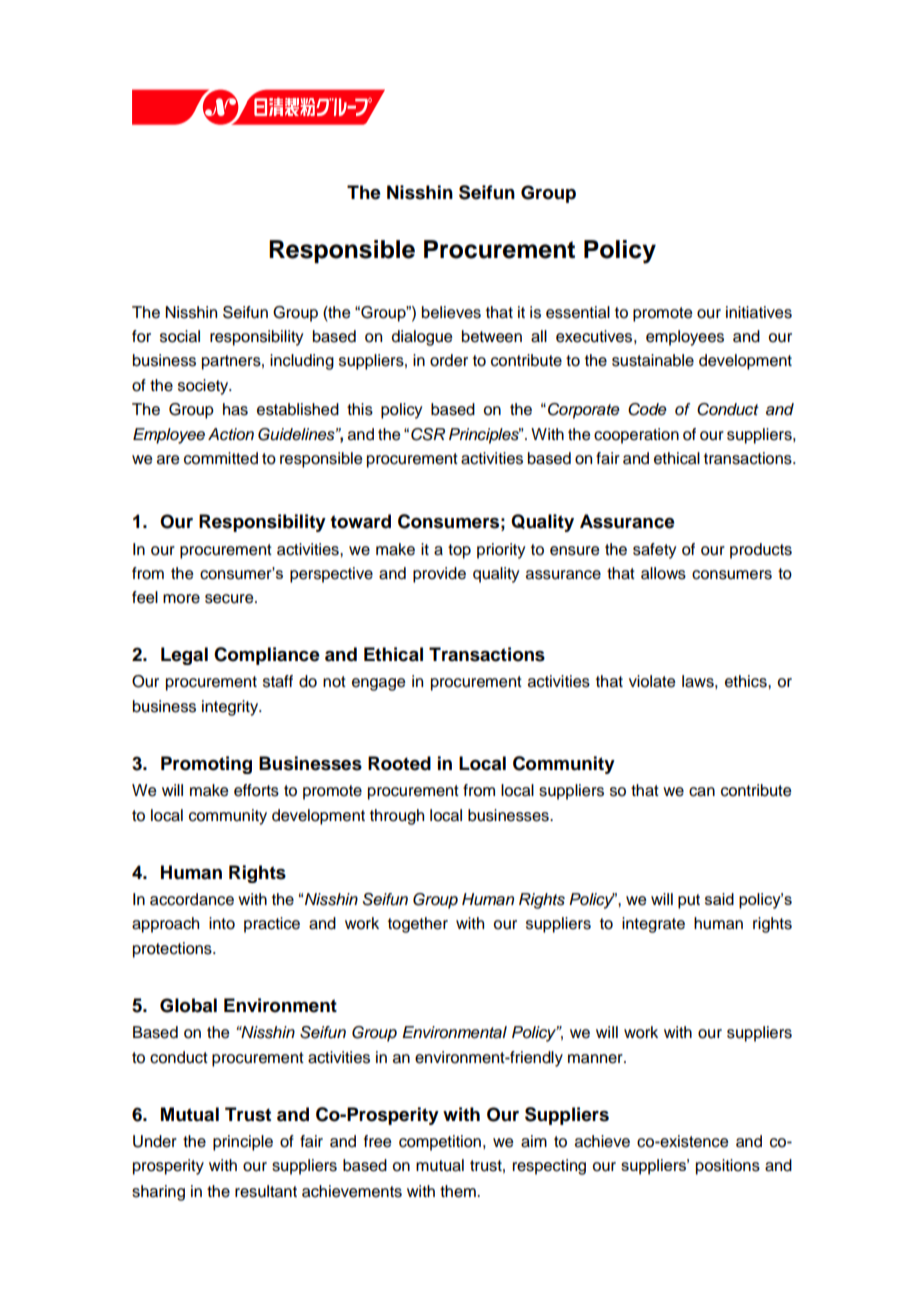 The width and height of the image is (924, 1309). What do you see at coordinates (654, 551) in the image?
I see `safety` at bounding box center [654, 551].
